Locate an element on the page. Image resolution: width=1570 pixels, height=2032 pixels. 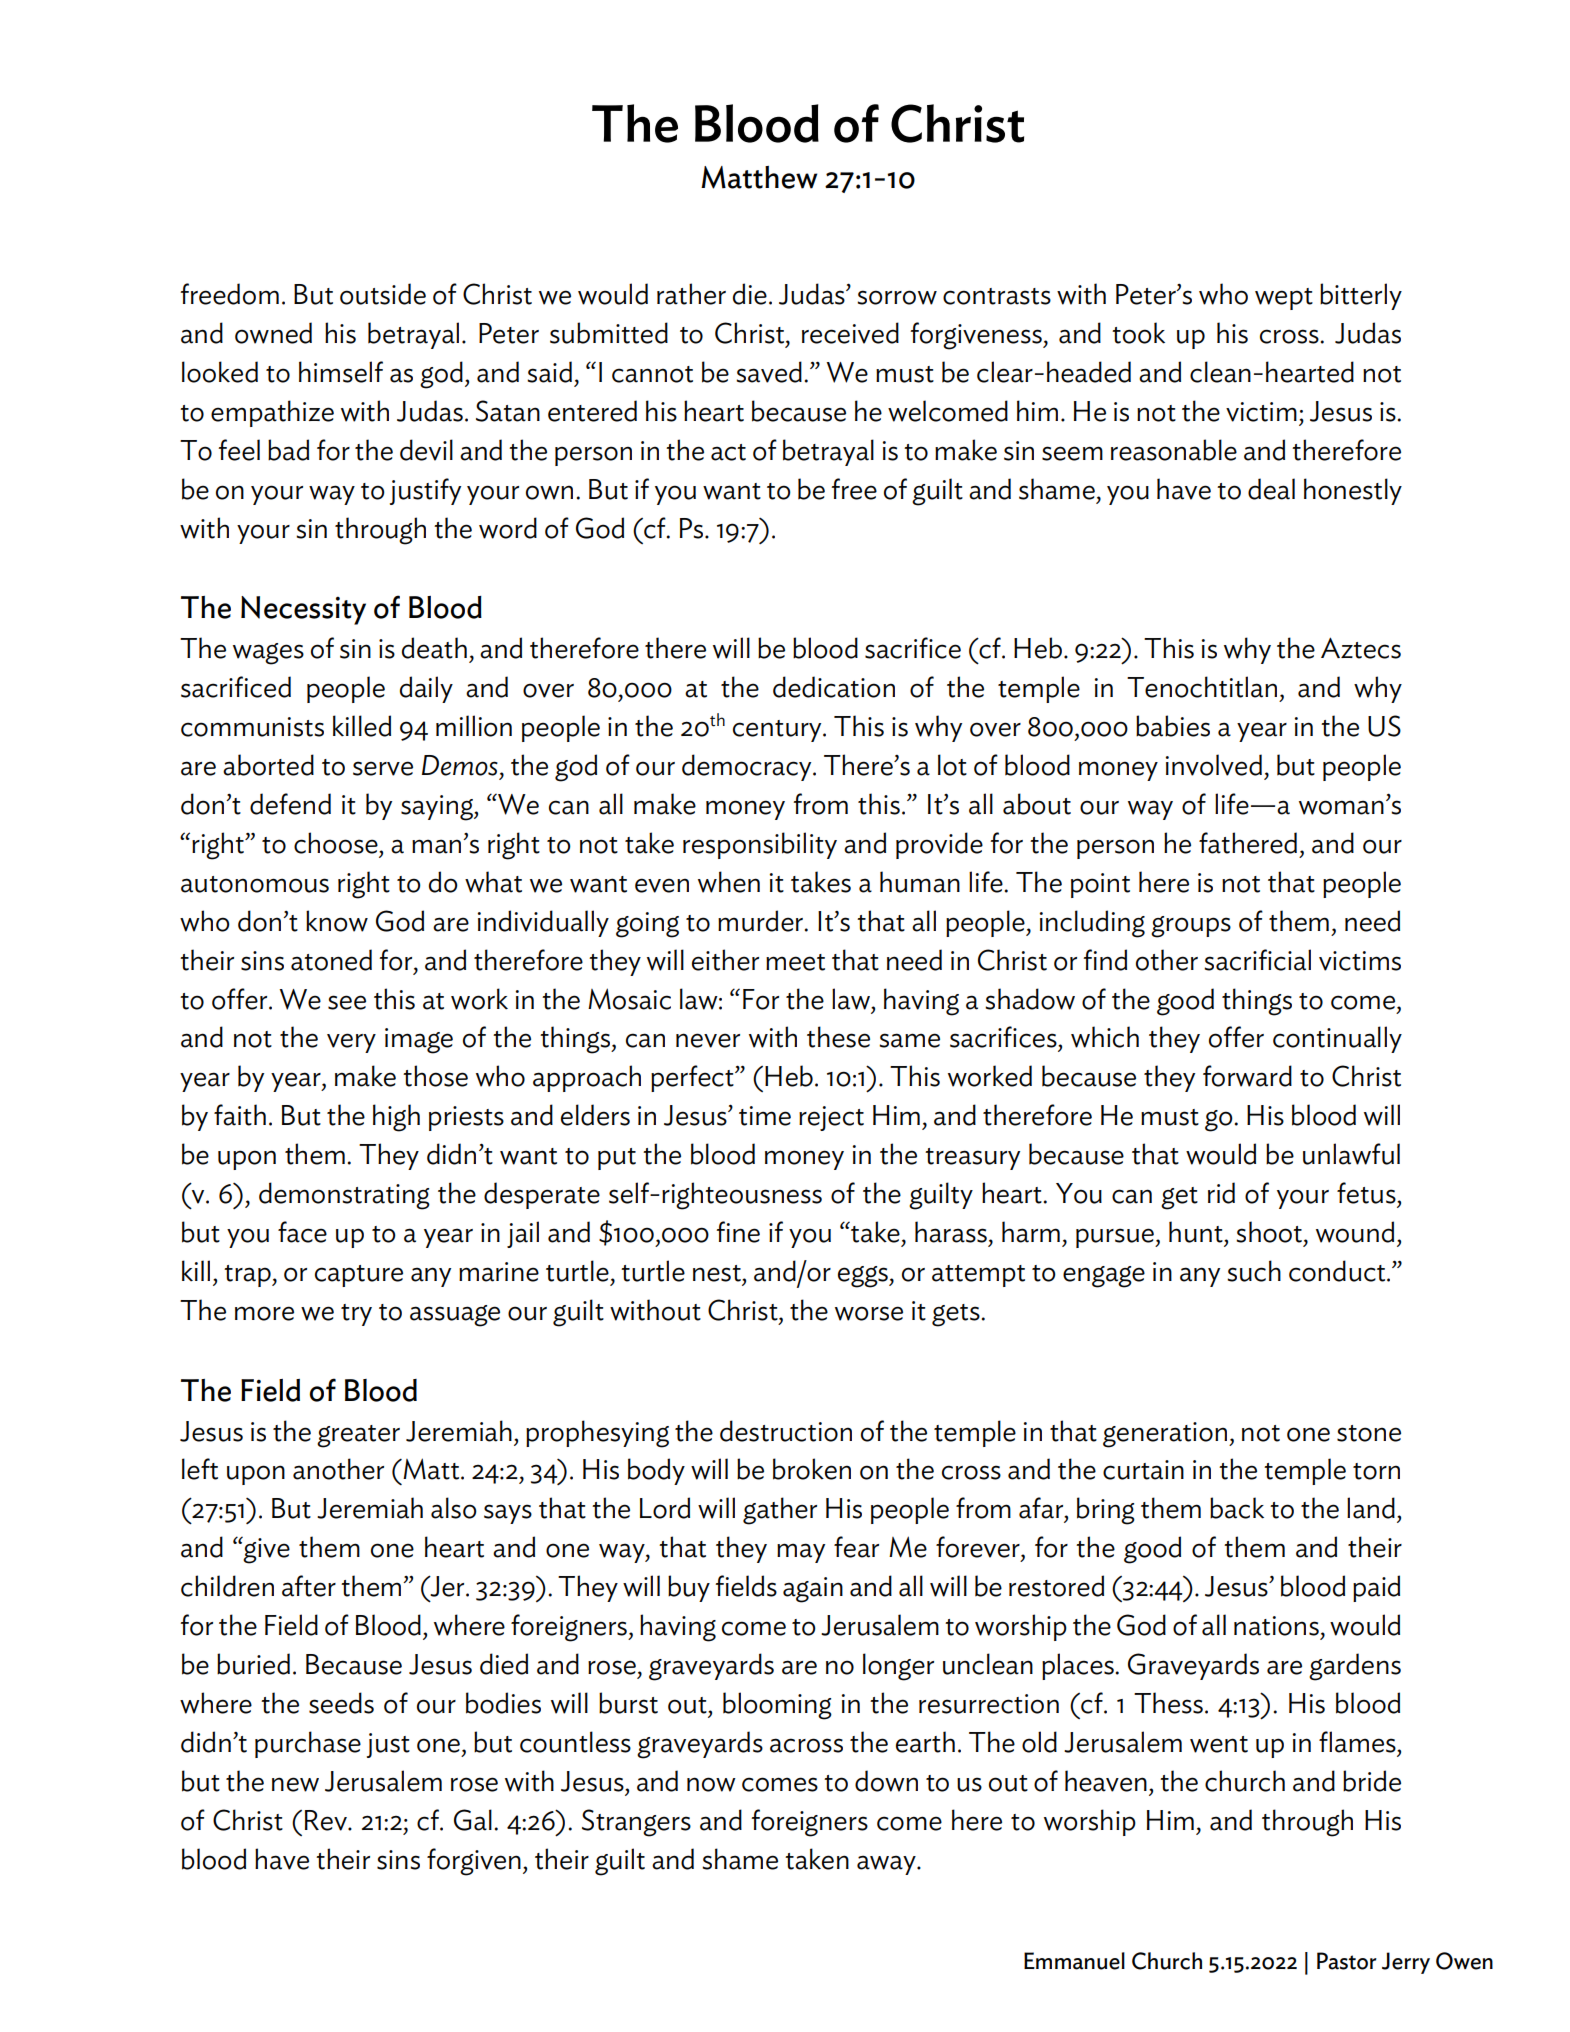
down is located at coordinates (886, 1781).
